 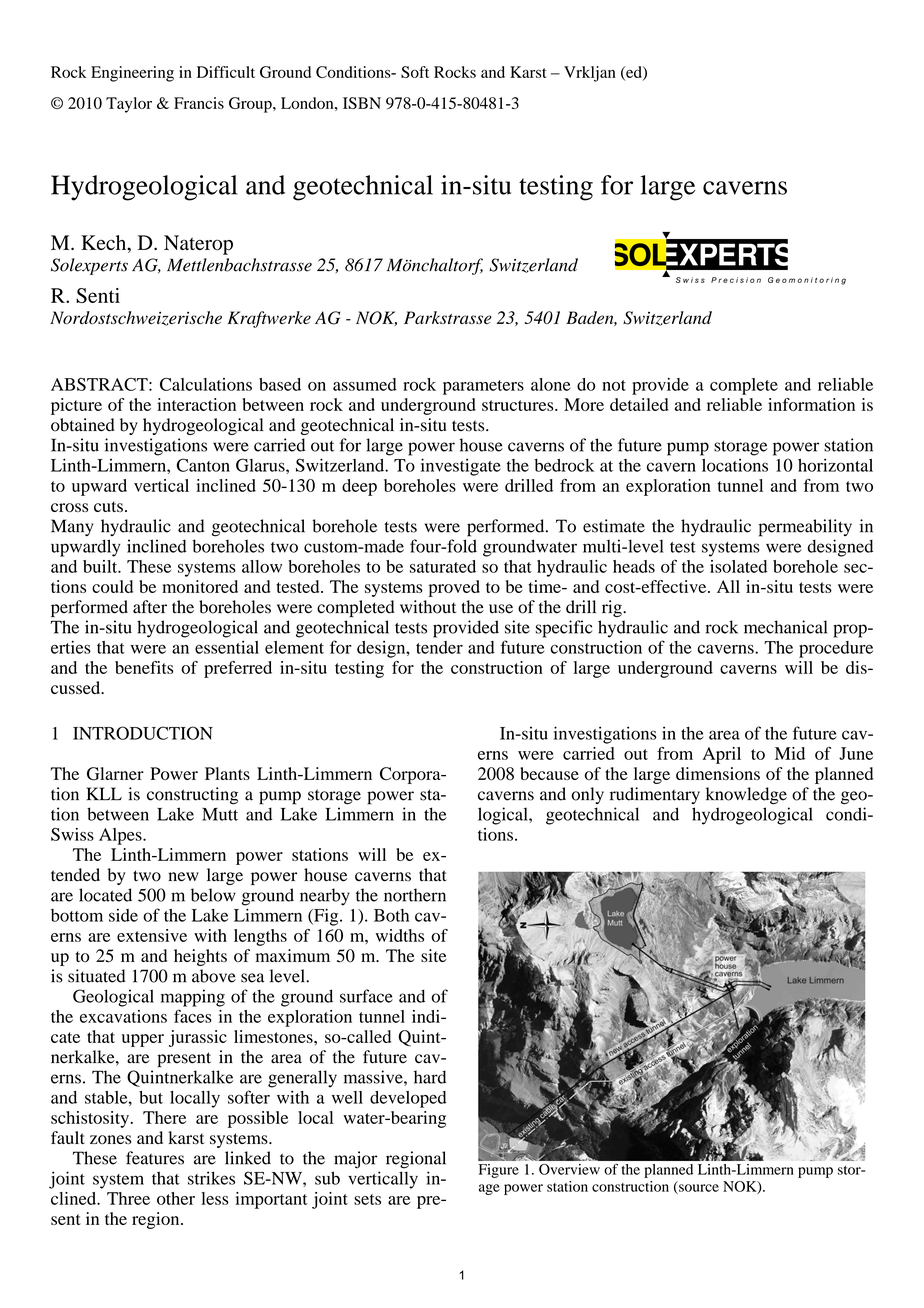 I want to click on Taylor, so click(x=129, y=105).
